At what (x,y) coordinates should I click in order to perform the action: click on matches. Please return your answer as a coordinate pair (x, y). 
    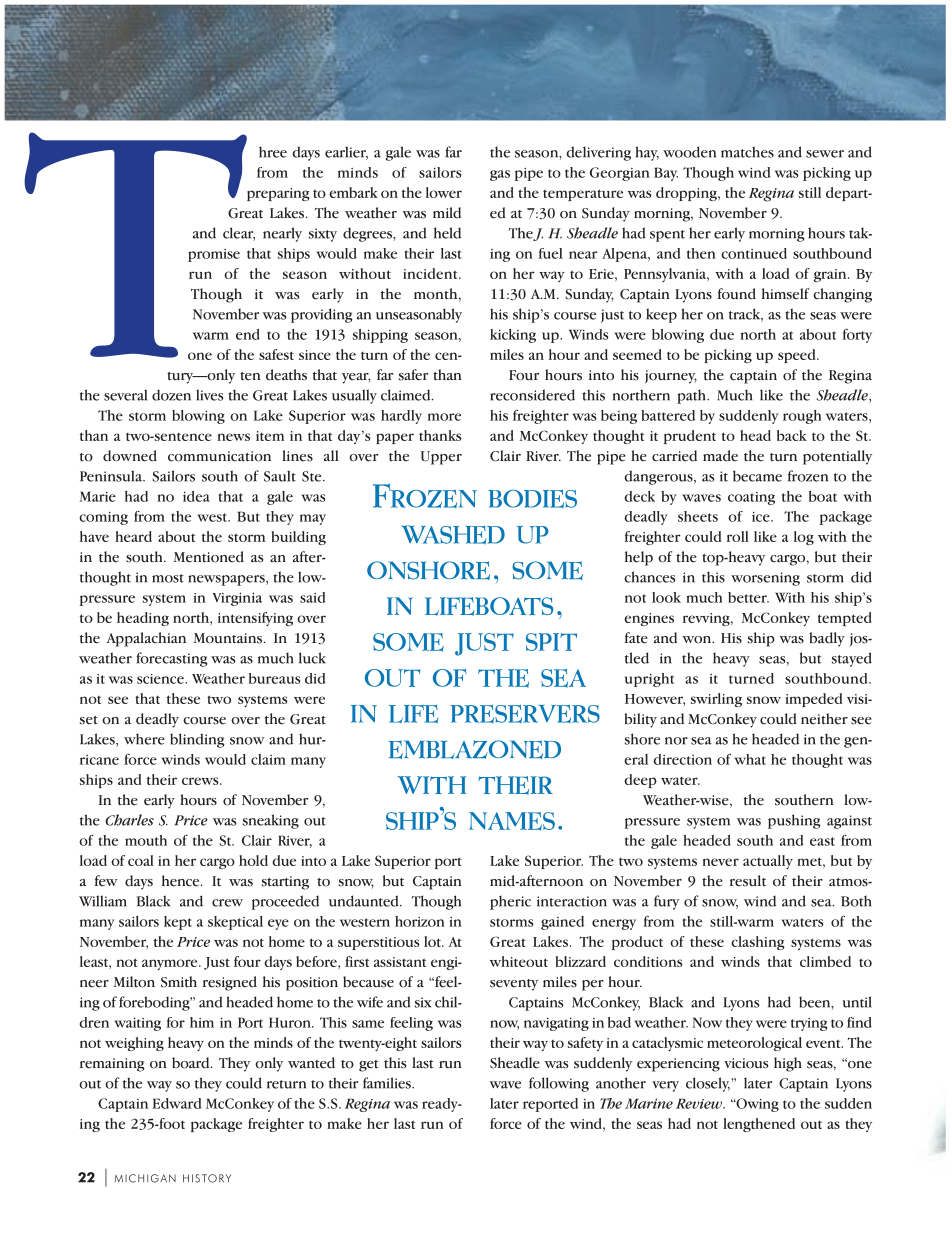
    Looking at the image, I should click on (747, 152).
